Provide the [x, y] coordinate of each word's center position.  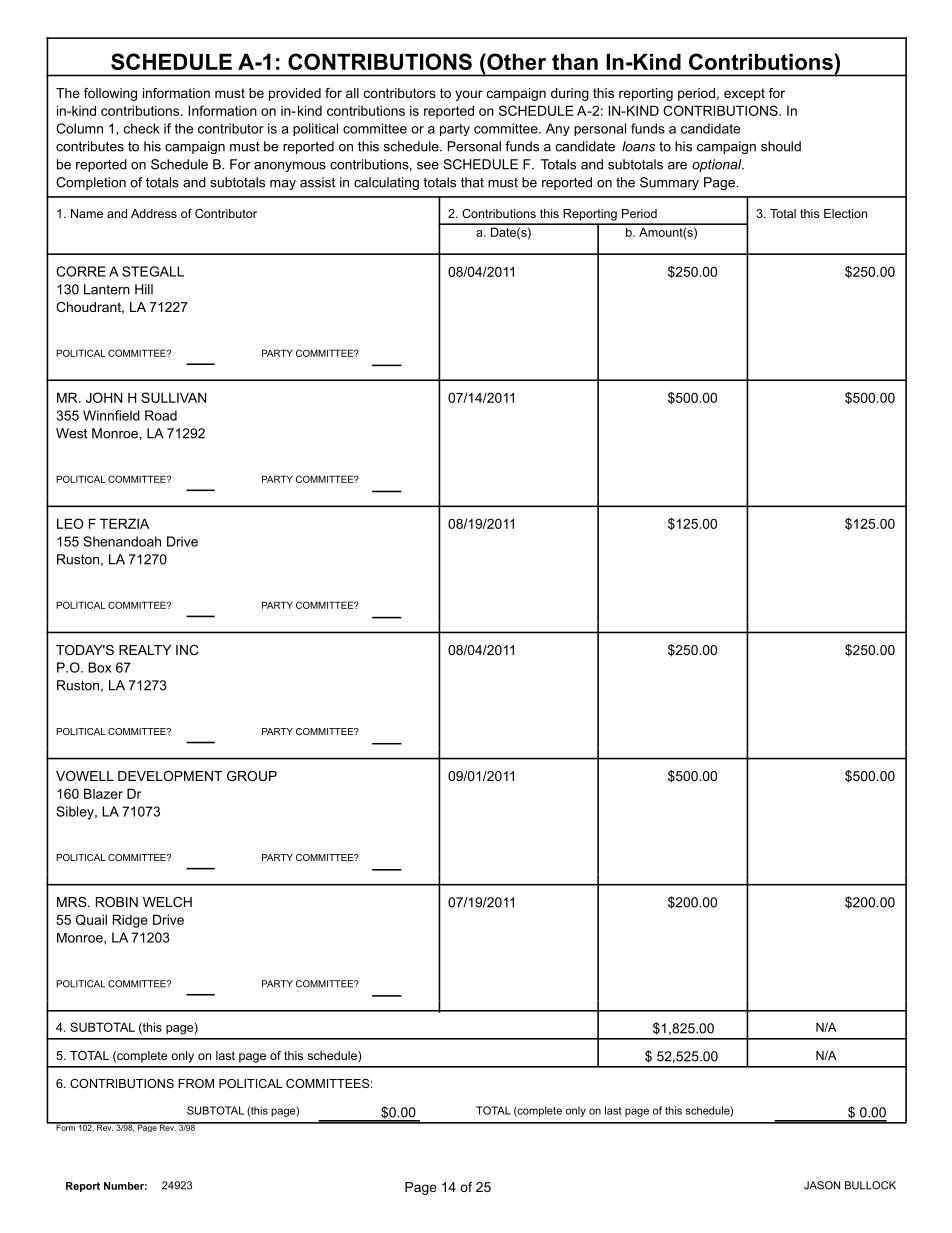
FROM [196, 1083]
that [472, 182]
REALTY [145, 650]
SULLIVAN [174, 397]
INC [187, 650]
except [744, 94]
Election [845, 213]
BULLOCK [870, 1185]
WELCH [167, 902]
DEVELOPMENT [170, 776]
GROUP [252, 776]
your [469, 95]
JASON [822, 1185]
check [142, 128]
